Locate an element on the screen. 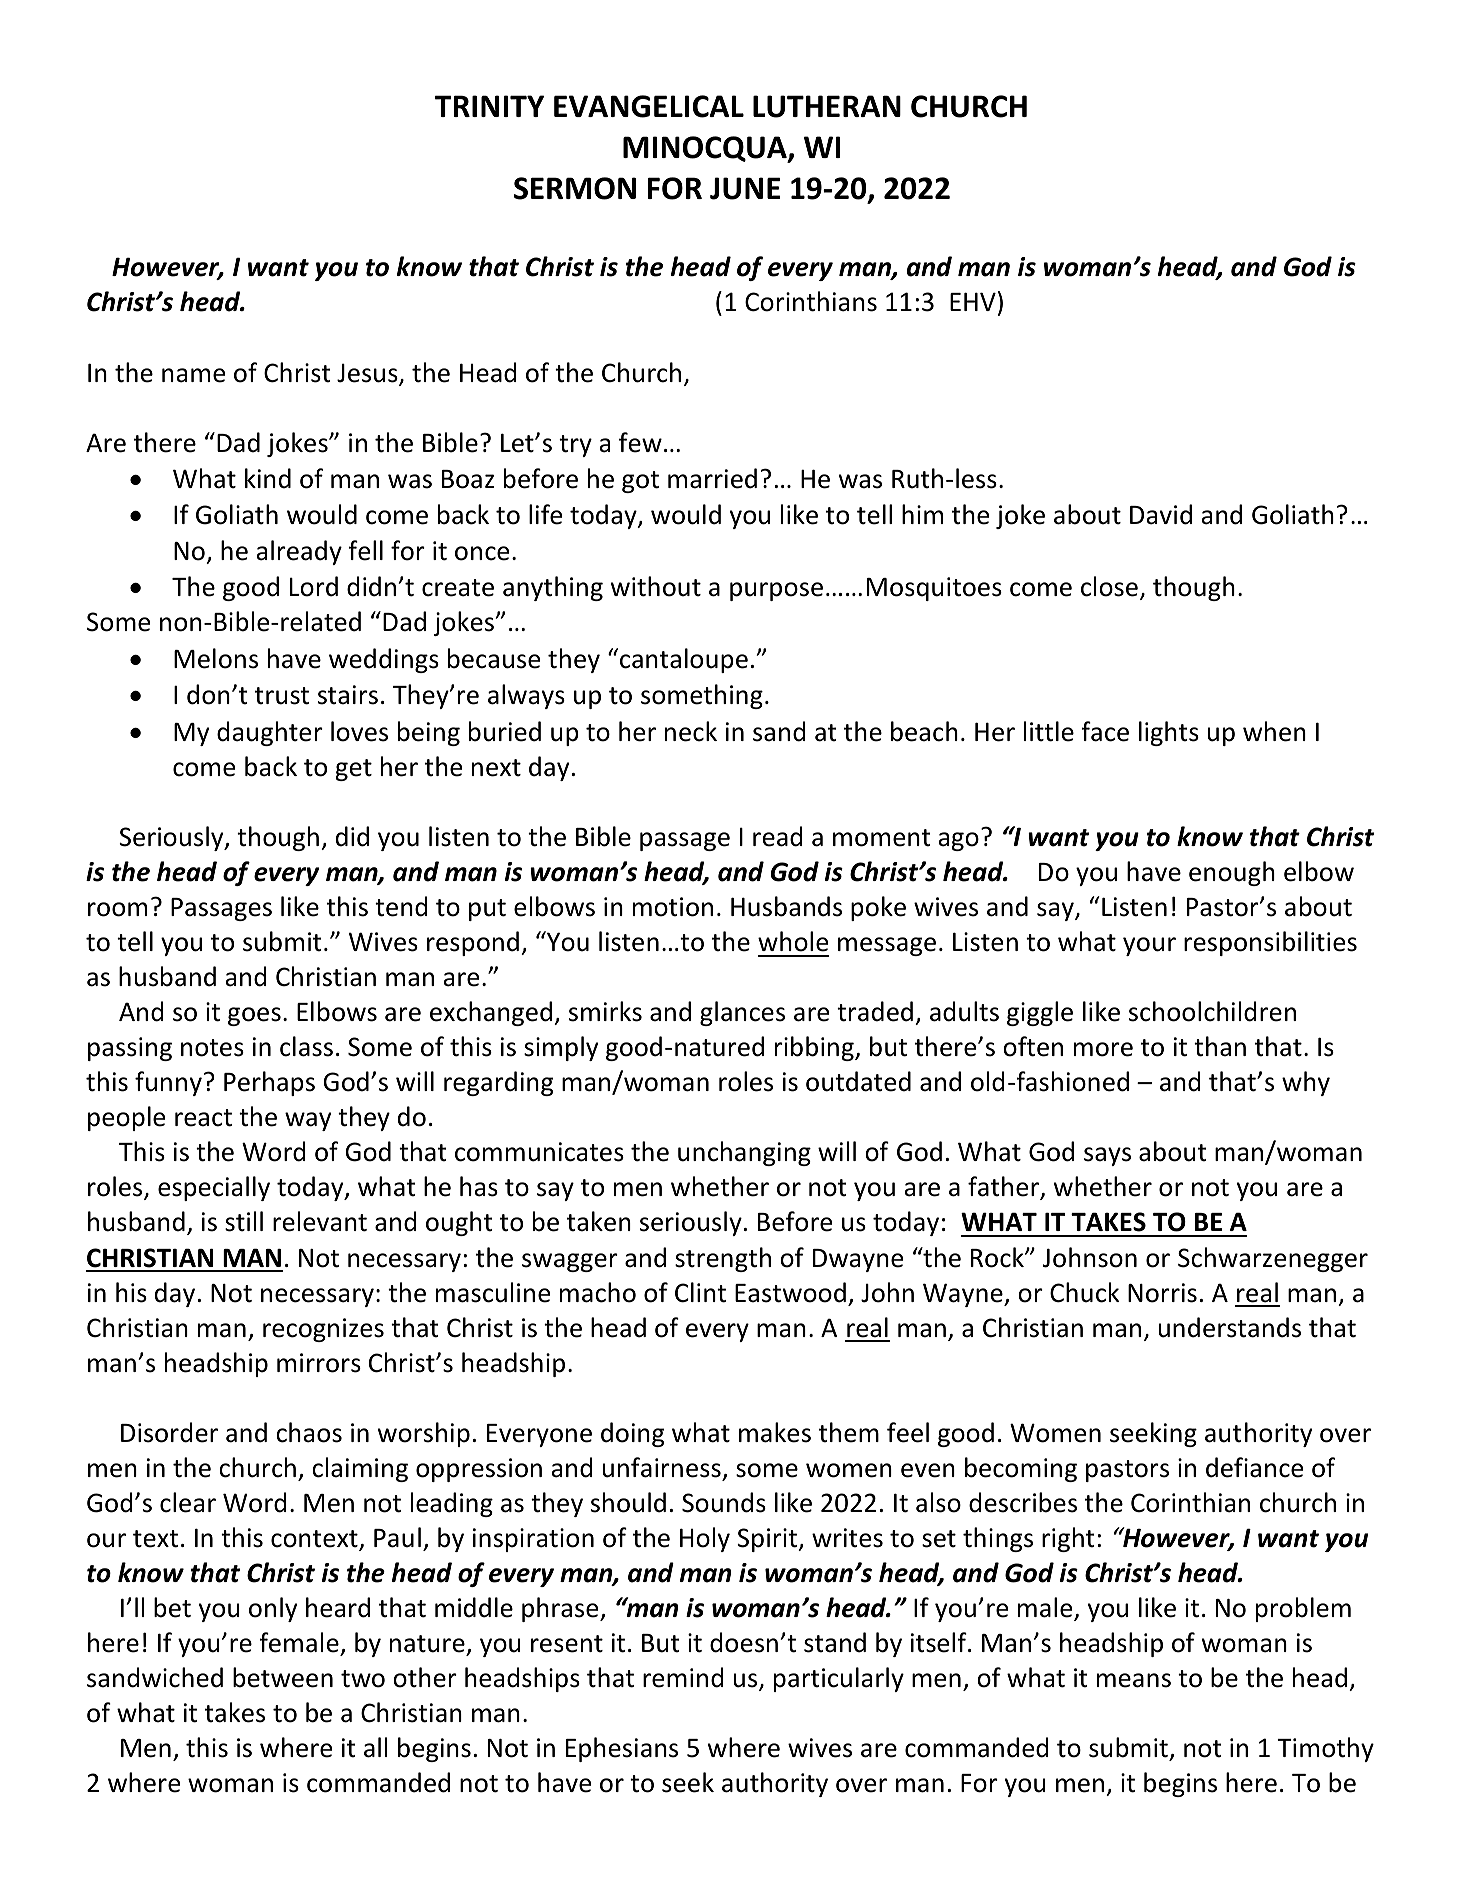  JUNE is located at coordinates (745, 188).
